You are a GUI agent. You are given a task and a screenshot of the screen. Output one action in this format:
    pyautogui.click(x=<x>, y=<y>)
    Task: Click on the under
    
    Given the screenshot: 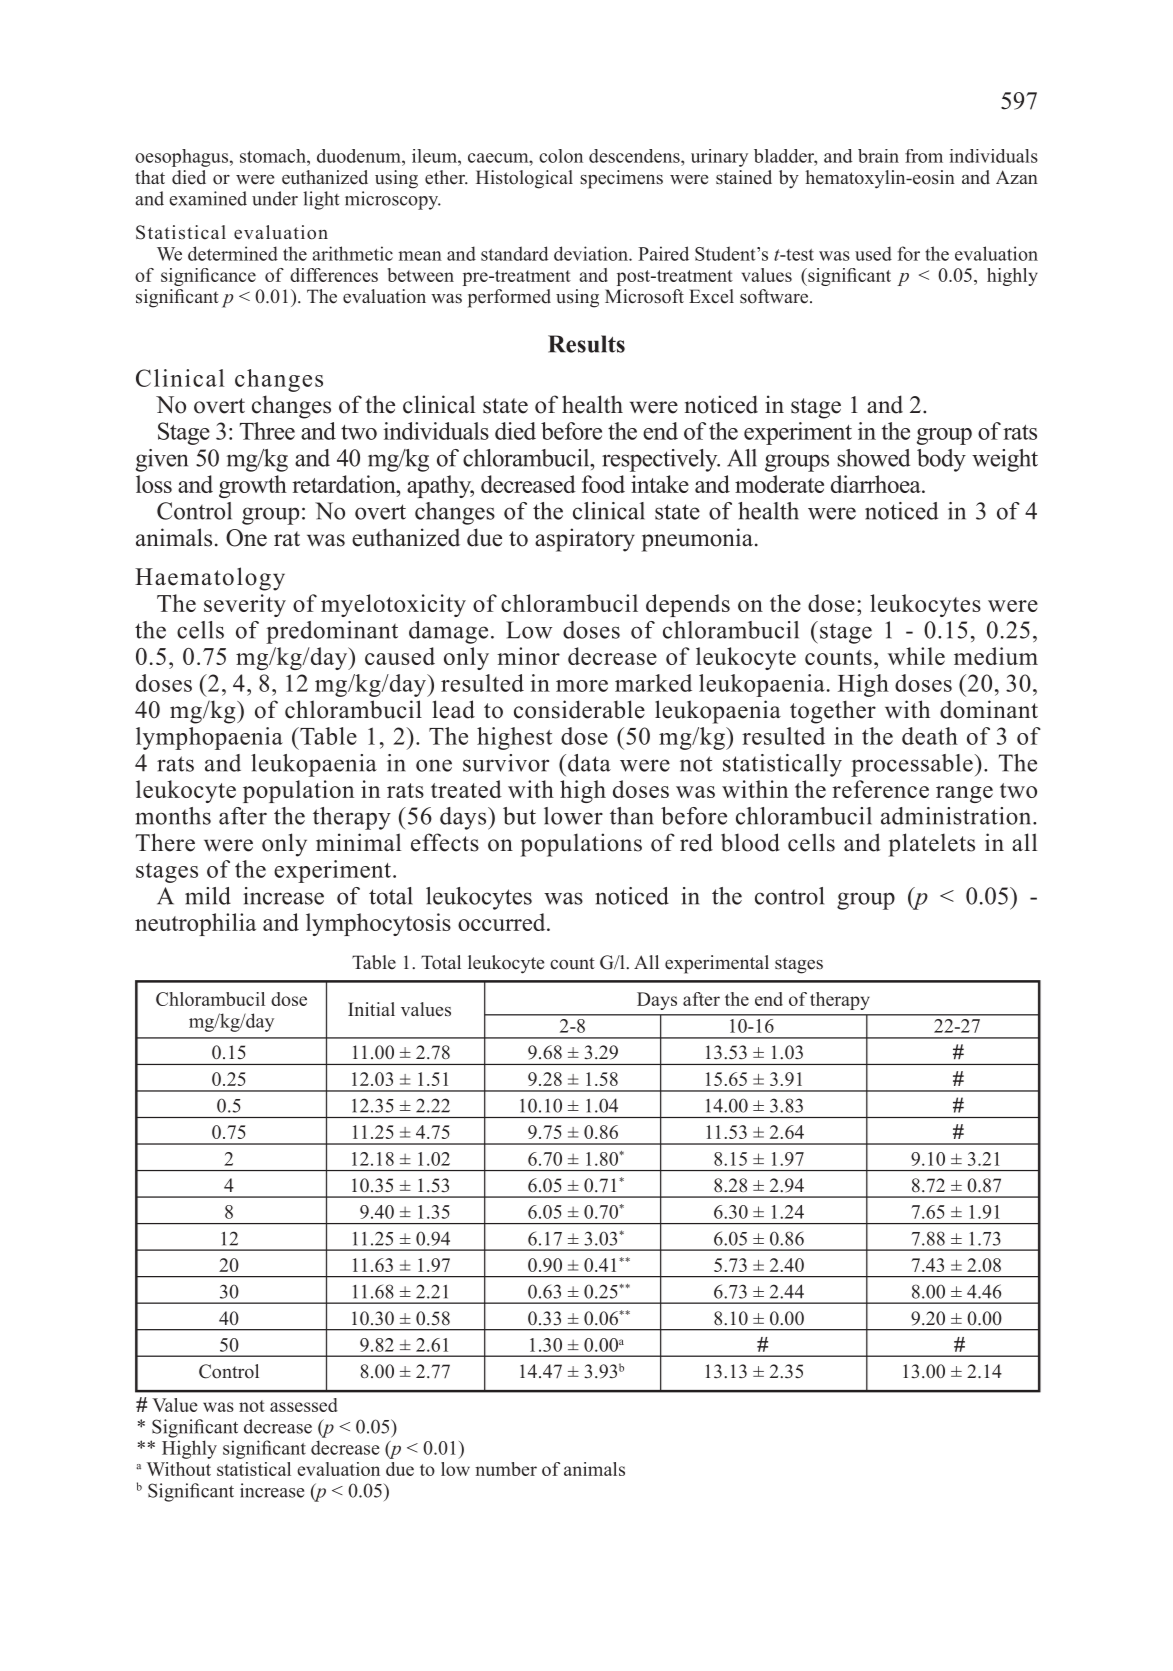 What is the action you would take?
    pyautogui.click(x=275, y=198)
